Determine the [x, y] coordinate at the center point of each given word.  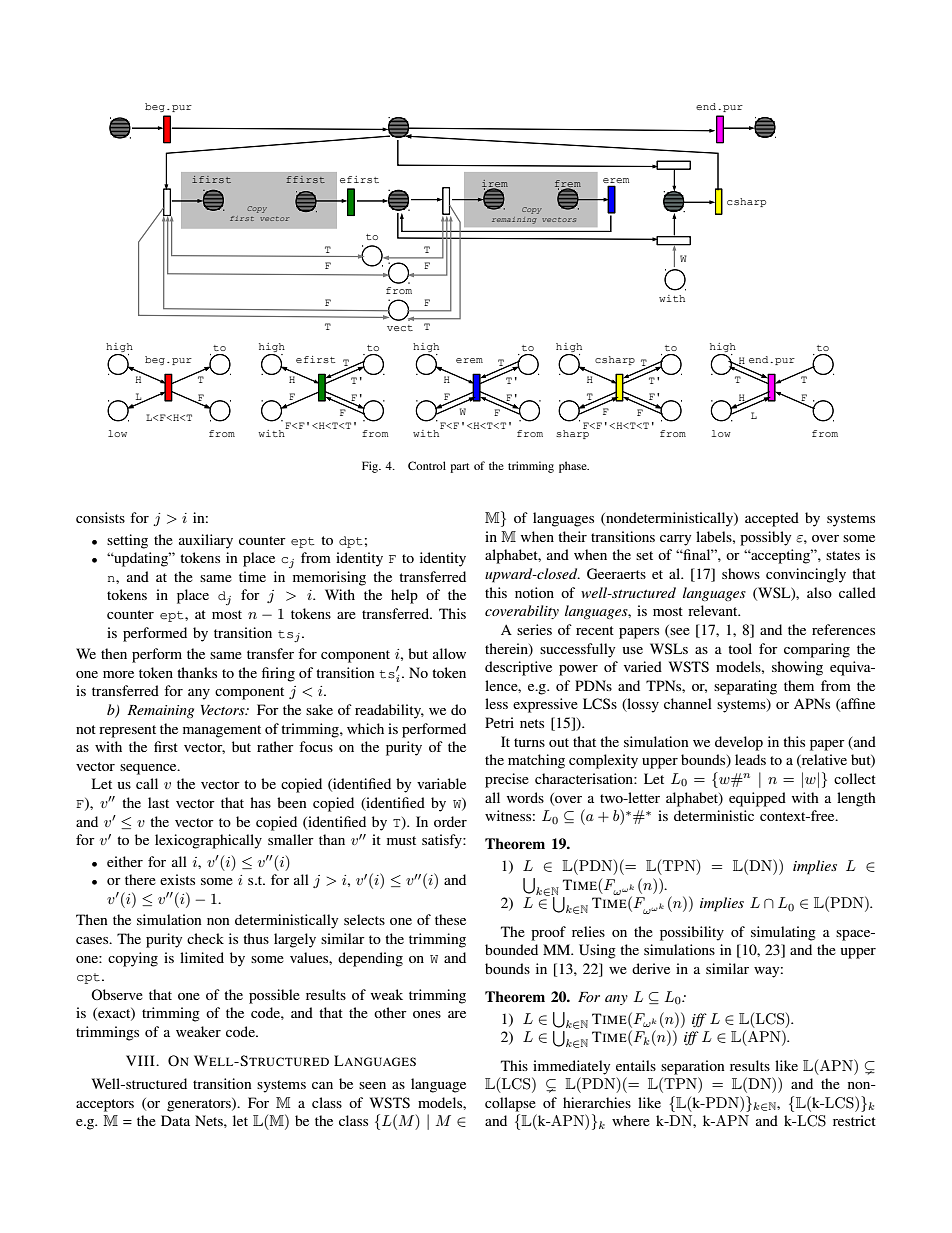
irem [495, 184]
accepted [772, 519]
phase [574, 467]
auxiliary [206, 541]
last [158, 802]
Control [427, 465]
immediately [571, 1067]
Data [175, 1120]
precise [507, 780]
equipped [757, 799]
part [459, 468]
